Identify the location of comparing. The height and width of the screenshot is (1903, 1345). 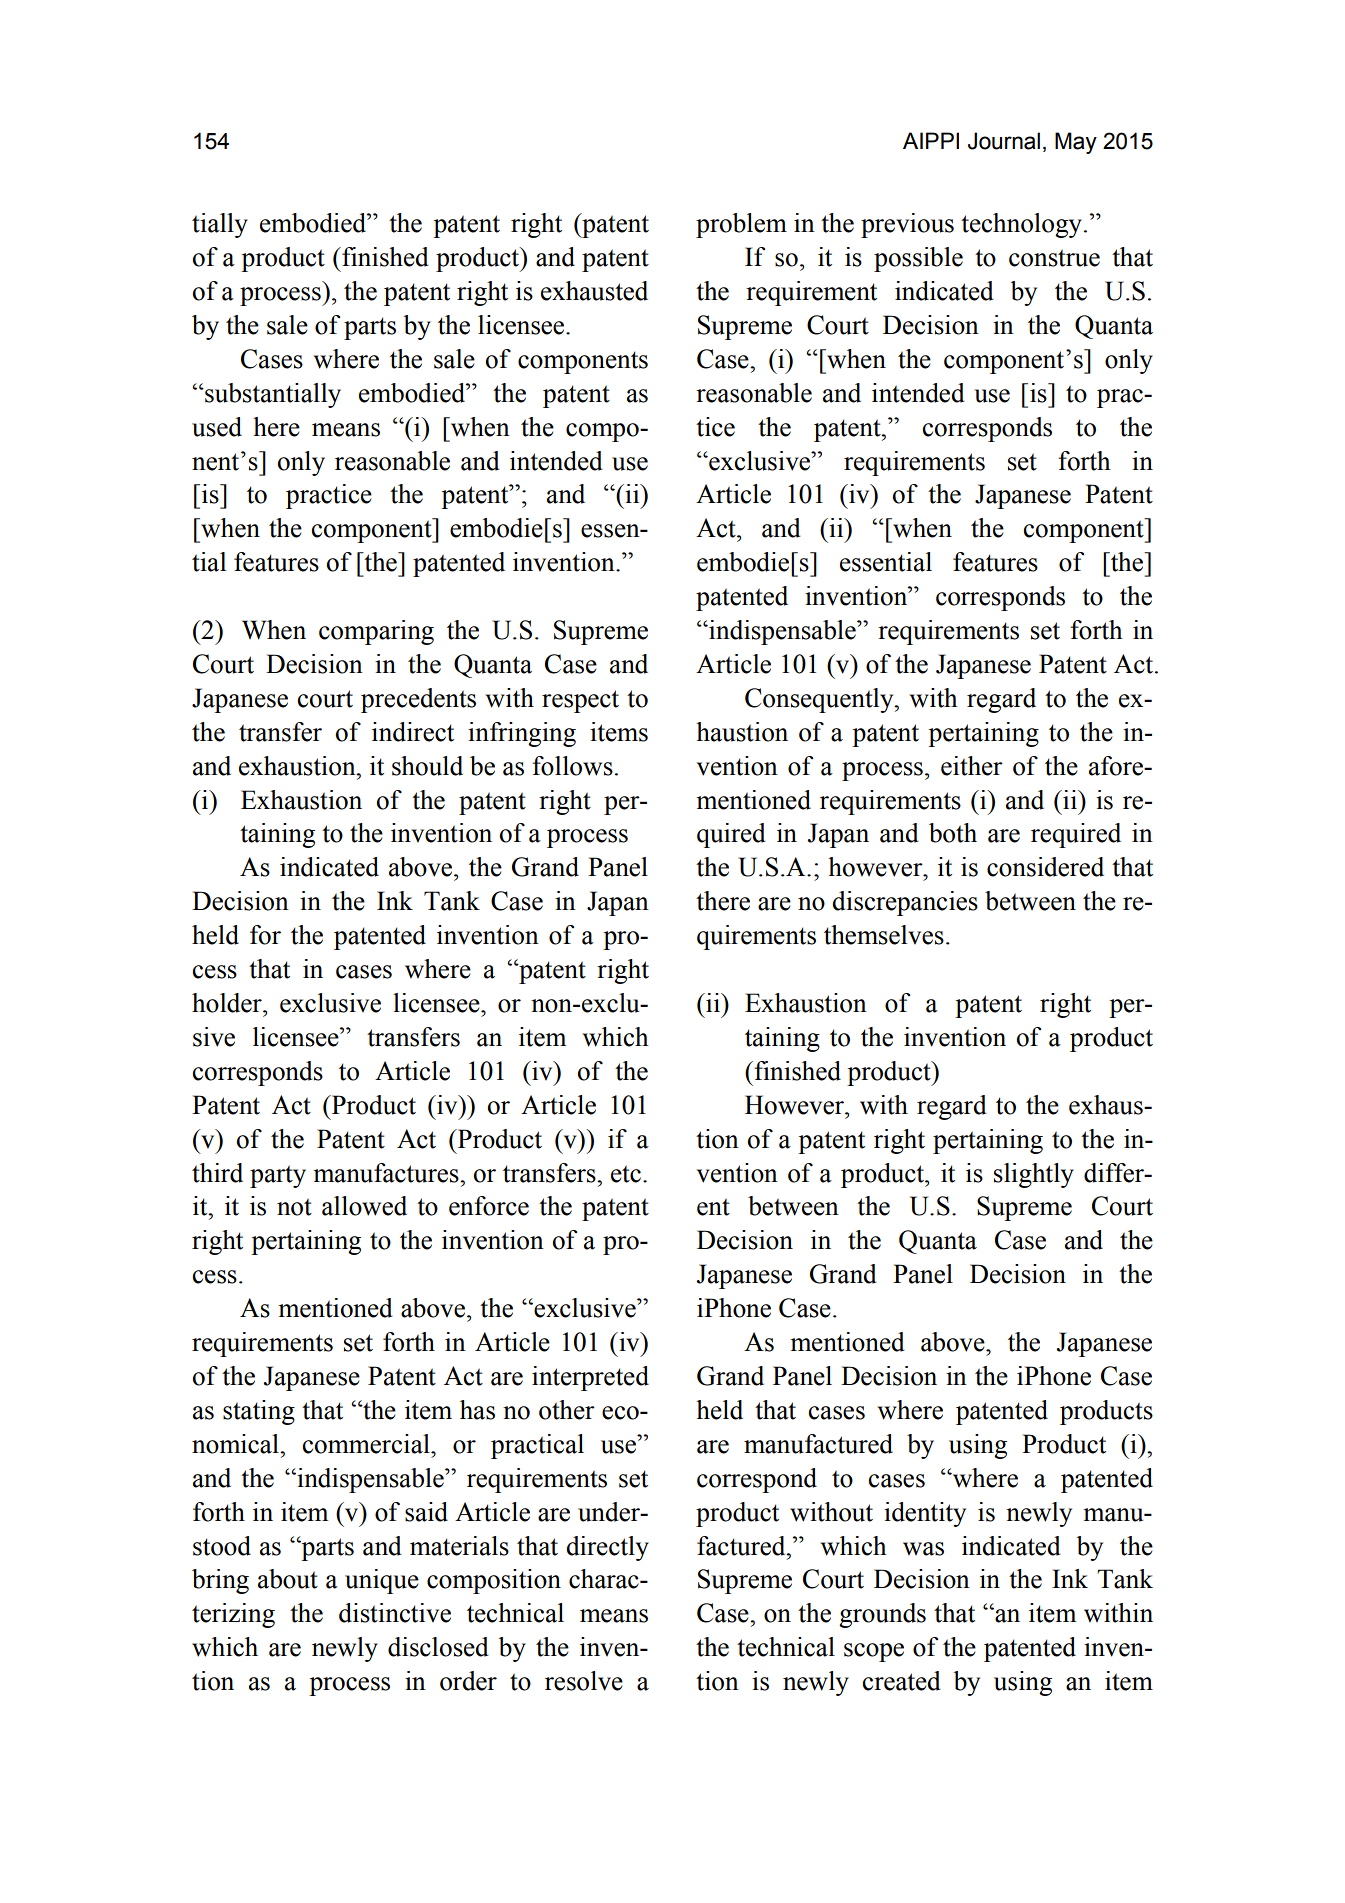
(376, 632).
